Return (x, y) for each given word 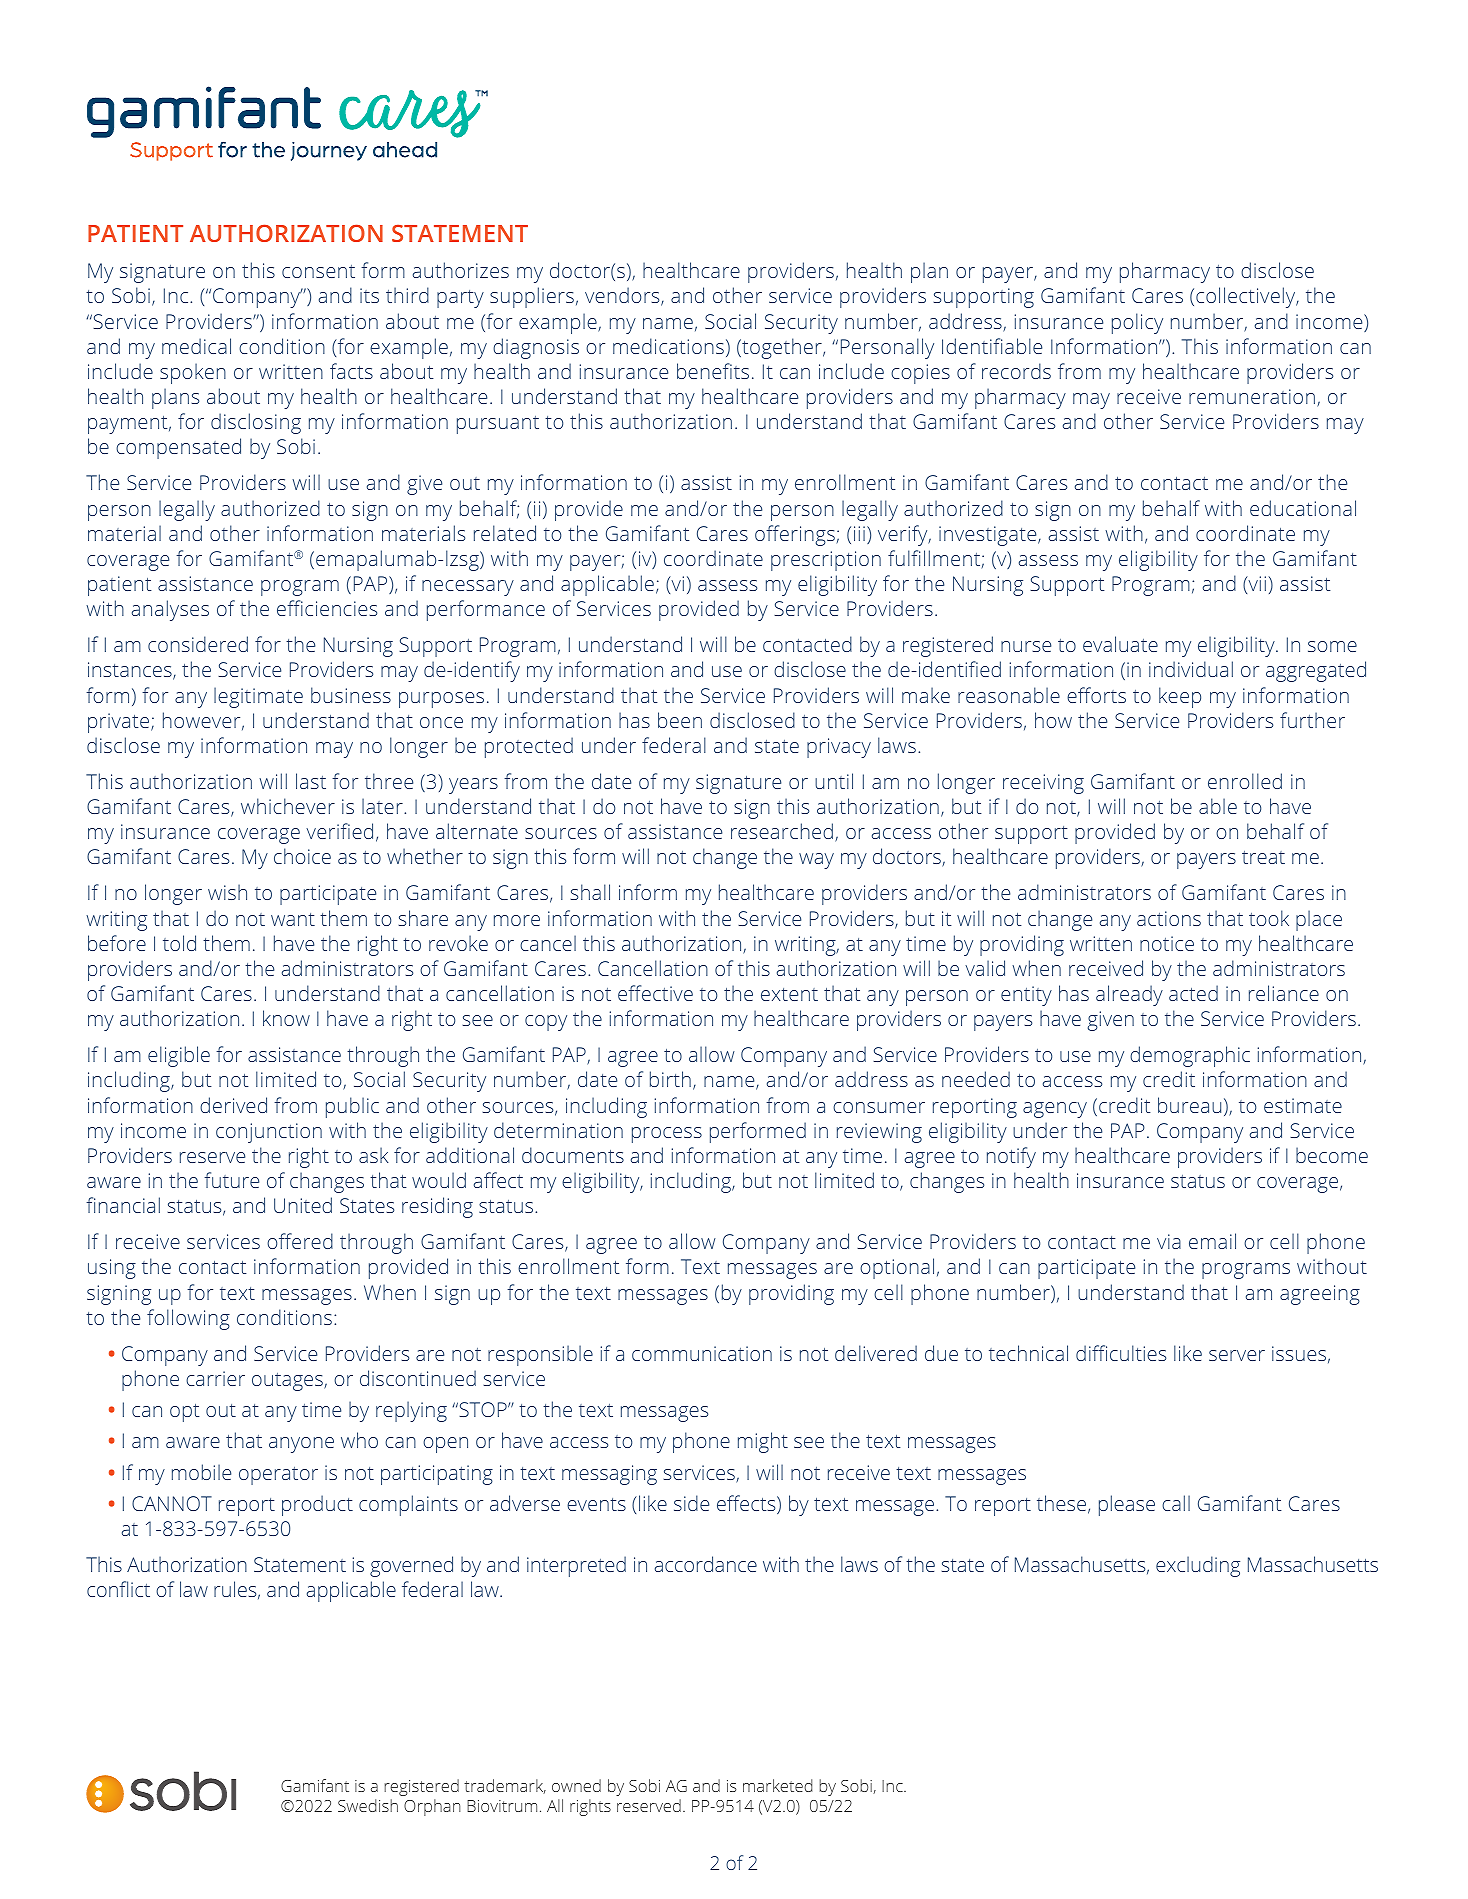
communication (702, 1353)
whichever (288, 806)
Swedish (368, 1805)
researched (782, 831)
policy (1137, 323)
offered (300, 1241)
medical (196, 346)
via (1169, 1241)
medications (668, 346)
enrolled (1245, 781)
